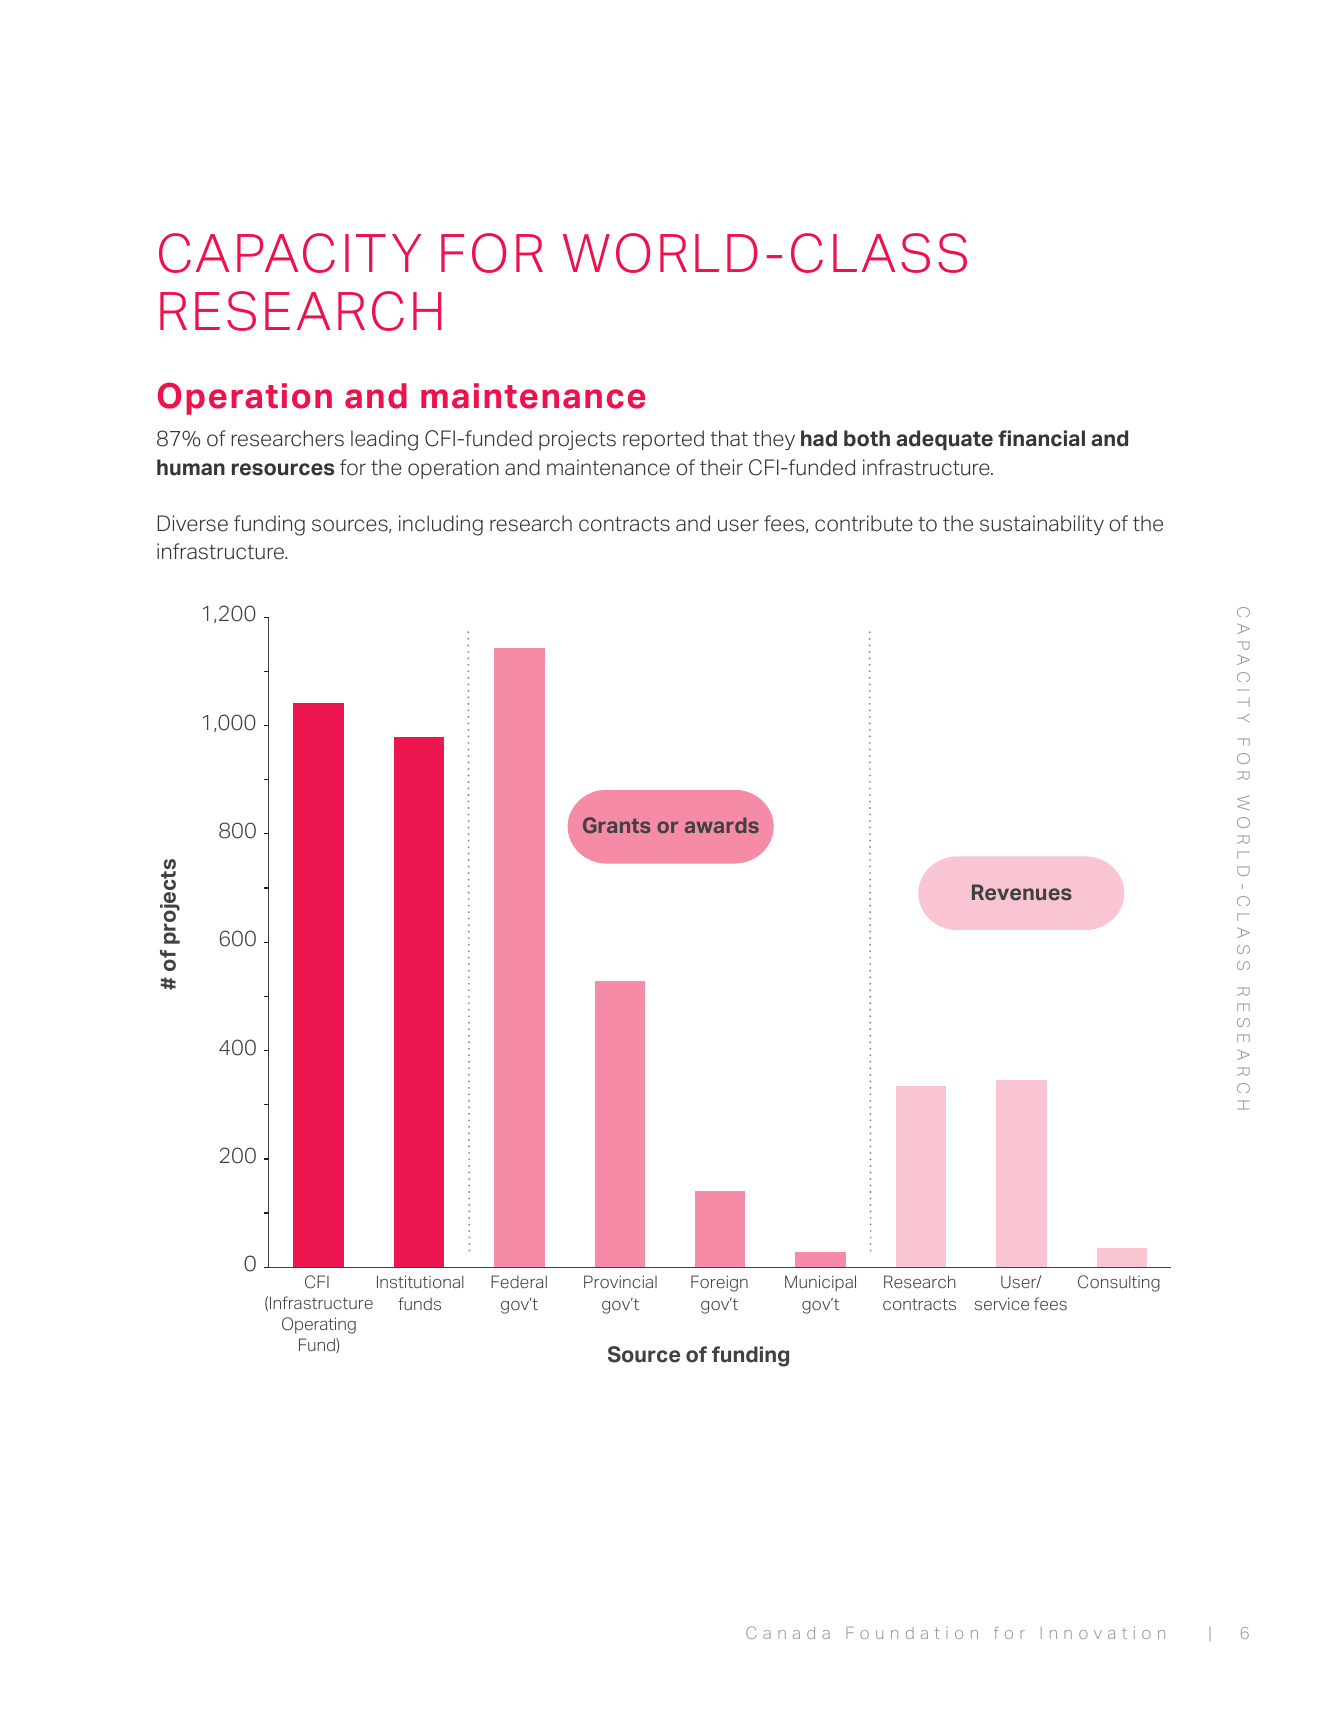  What do you see at coordinates (1041, 438) in the screenshot?
I see `financial` at bounding box center [1041, 438].
